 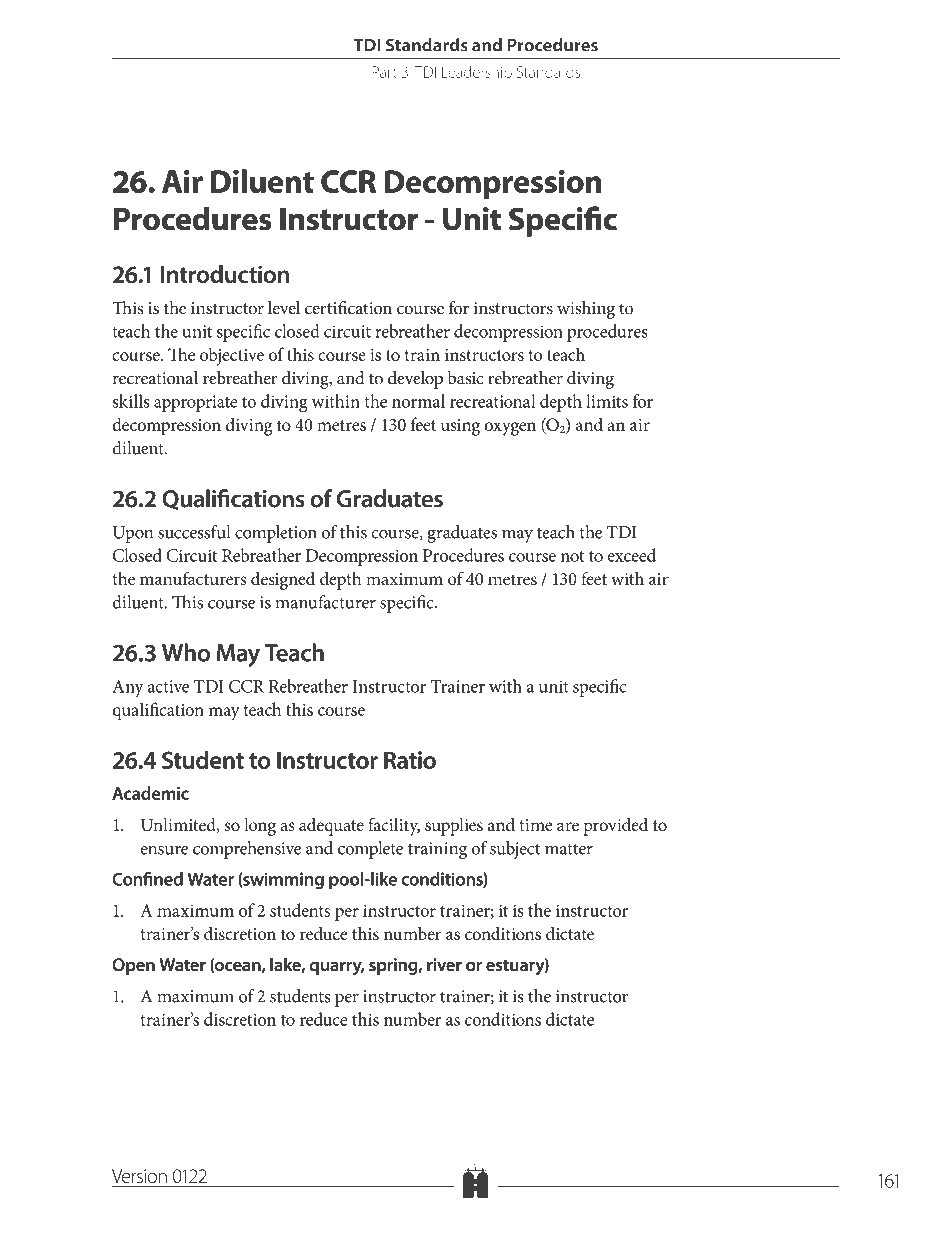 What do you see at coordinates (232, 356) in the page?
I see `objective` at bounding box center [232, 356].
